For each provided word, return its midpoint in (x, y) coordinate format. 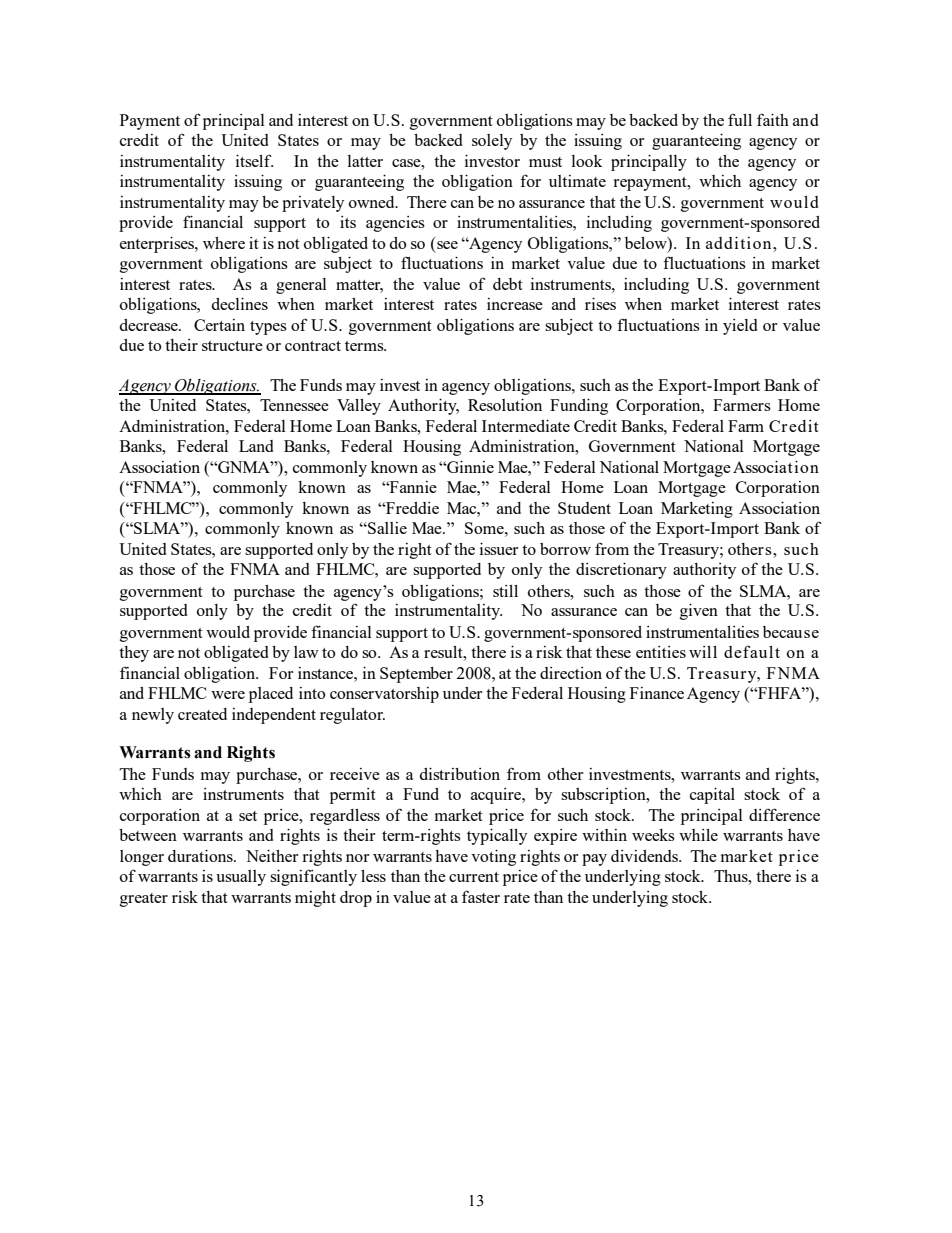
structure (232, 346)
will (703, 652)
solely (492, 142)
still (505, 591)
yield (740, 327)
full (740, 119)
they (134, 654)
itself (254, 160)
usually (241, 878)
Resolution (505, 405)
